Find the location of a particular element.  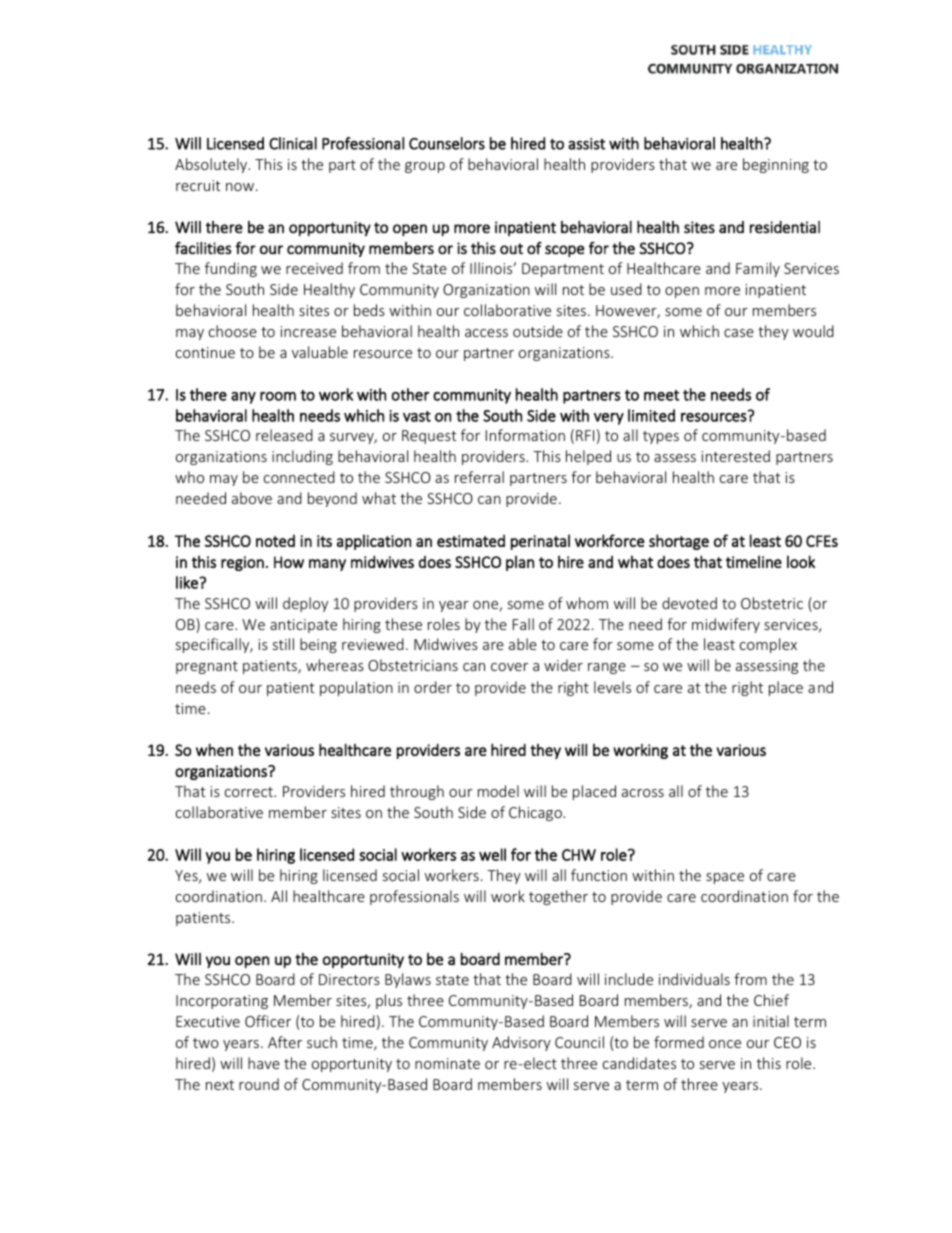

model is located at coordinates (498, 791).
